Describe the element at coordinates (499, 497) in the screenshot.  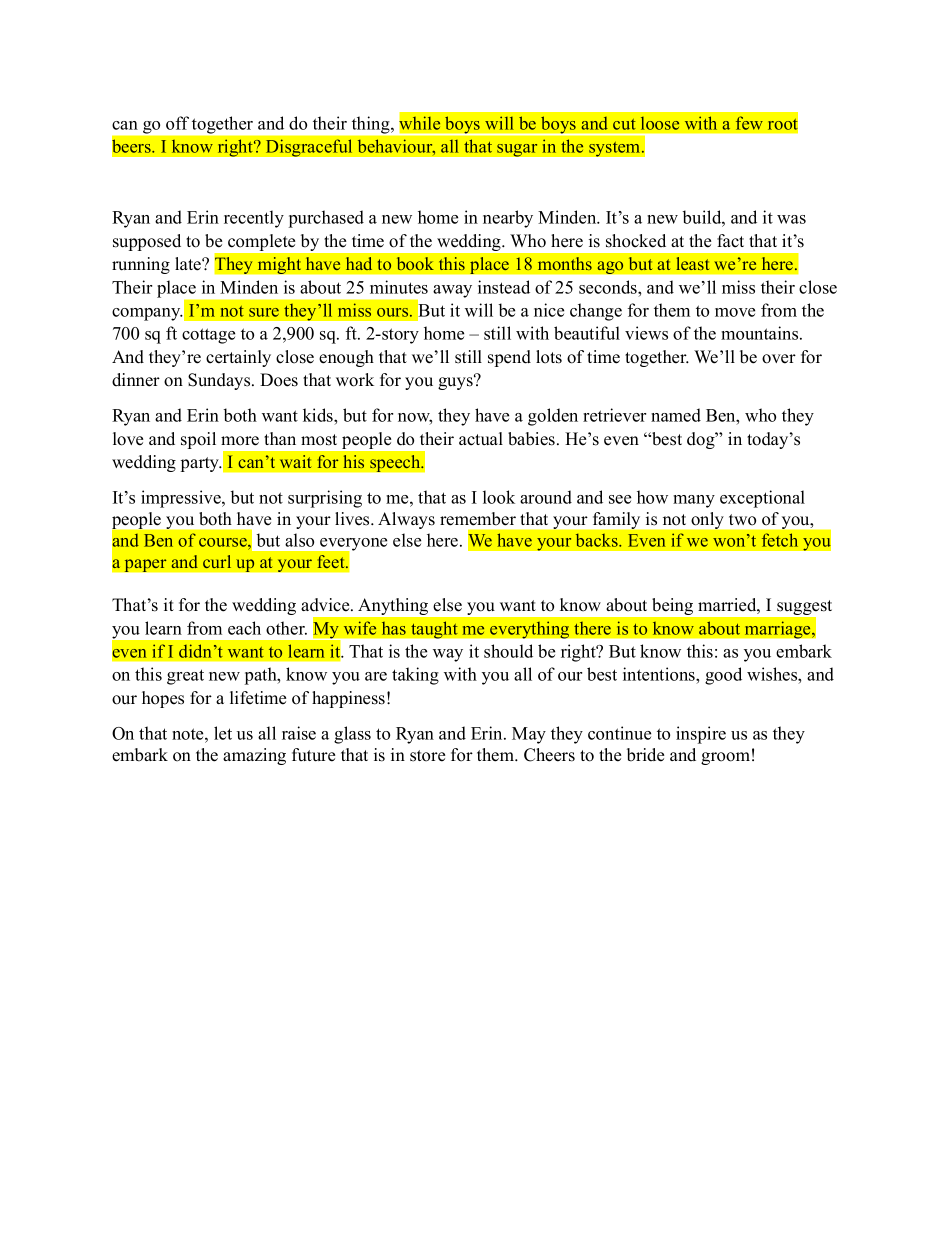
I see `look` at that location.
